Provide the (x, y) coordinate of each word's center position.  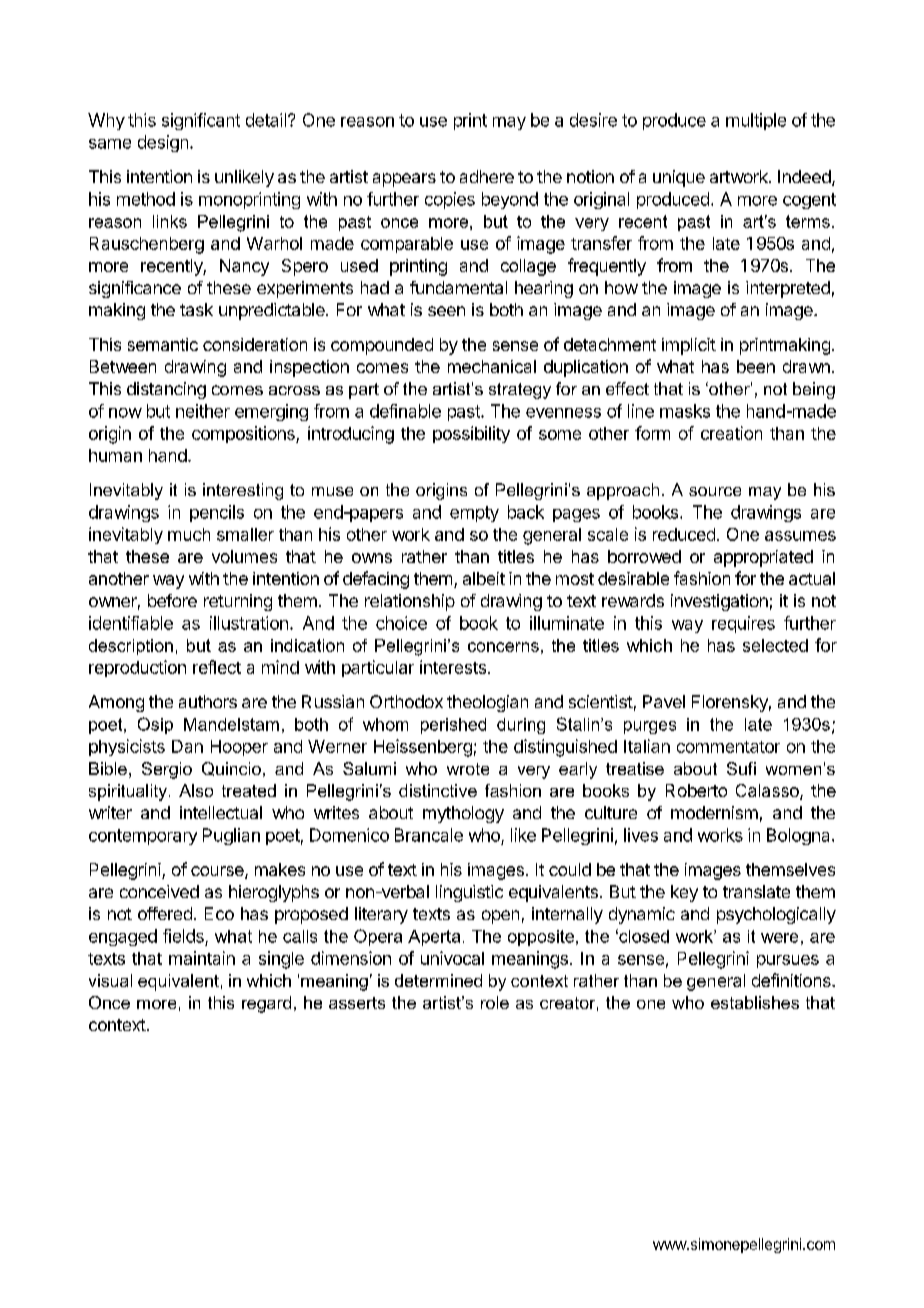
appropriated (763, 558)
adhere (487, 176)
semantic (163, 344)
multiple (756, 121)
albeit (484, 578)
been (756, 366)
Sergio (167, 770)
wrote (468, 769)
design (163, 143)
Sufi (741, 768)
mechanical (492, 366)
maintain (202, 958)
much (189, 534)
